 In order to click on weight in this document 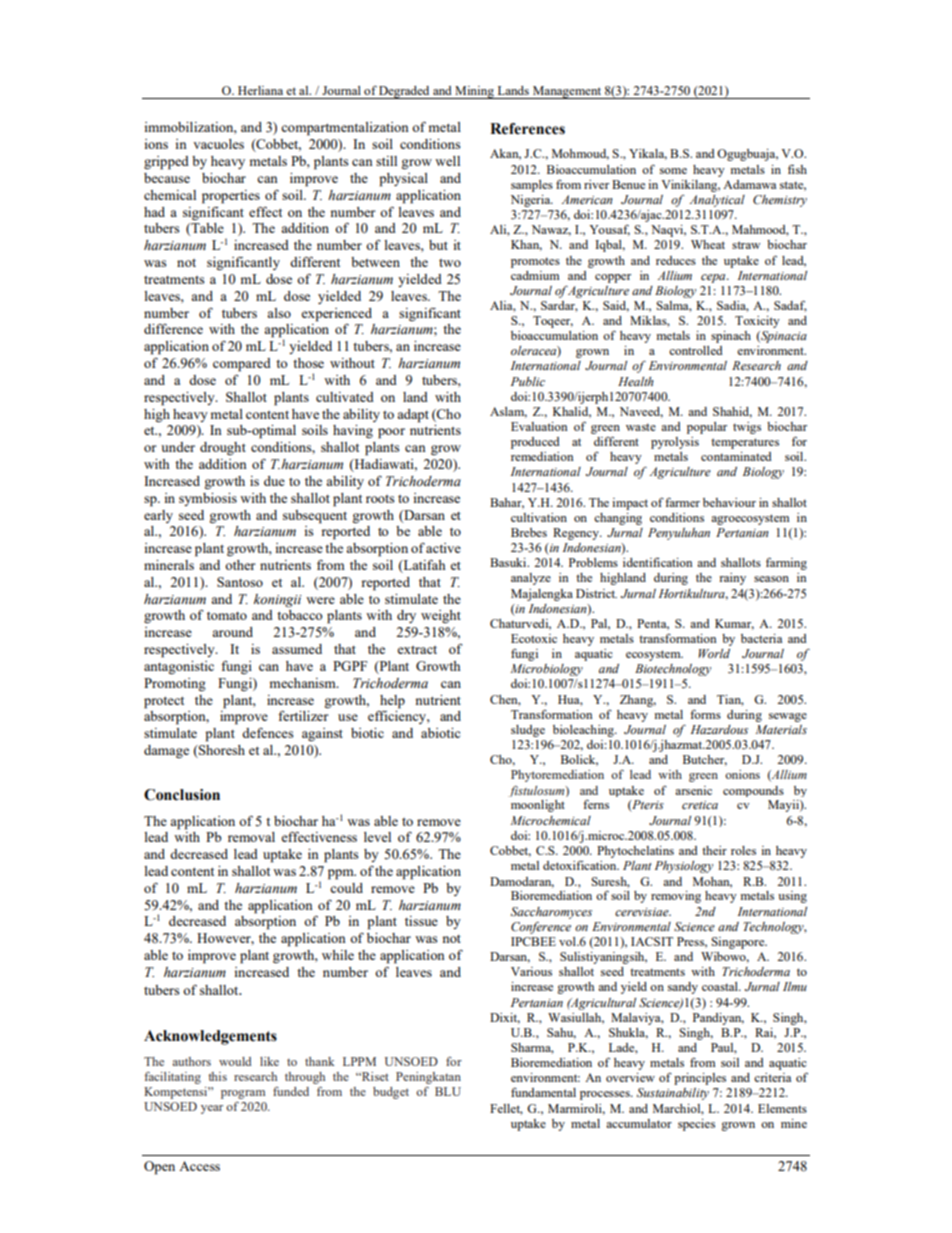, I will do `click(441, 616)`.
